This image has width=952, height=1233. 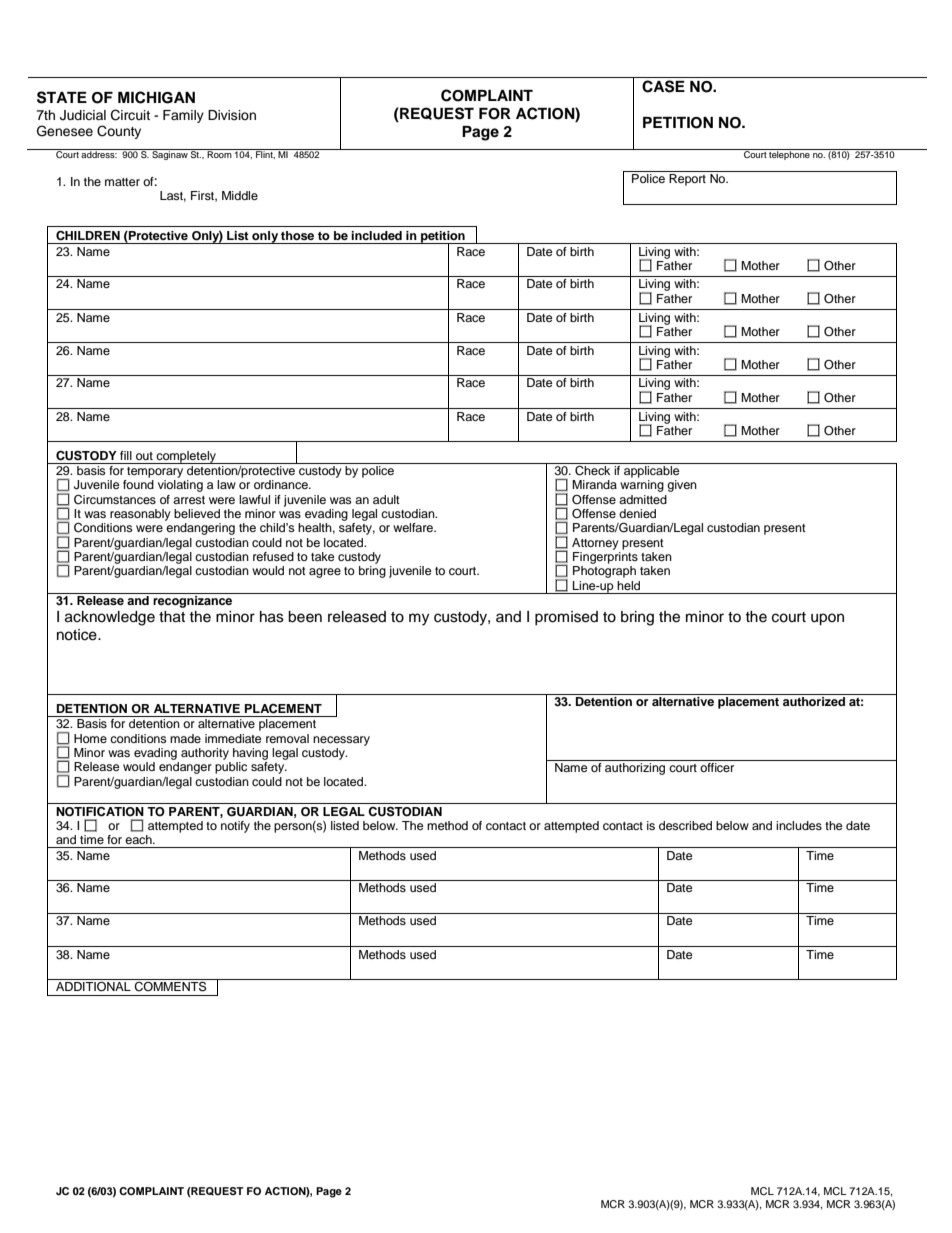 What do you see at coordinates (376, 235) in the image?
I see `included` at bounding box center [376, 235].
